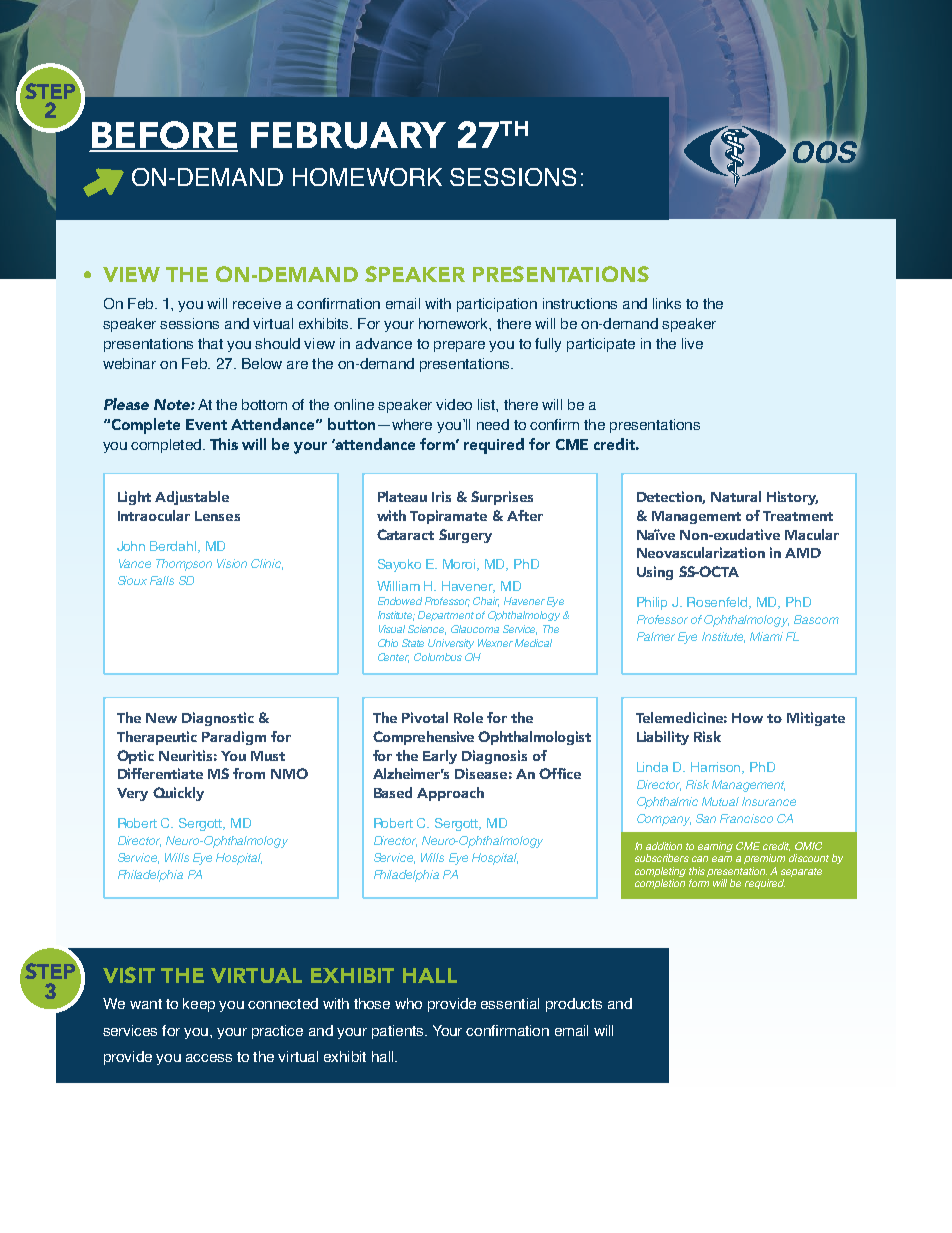 The width and height of the screenshot is (952, 1233). What do you see at coordinates (510, 1003) in the screenshot?
I see `essential` at bounding box center [510, 1003].
